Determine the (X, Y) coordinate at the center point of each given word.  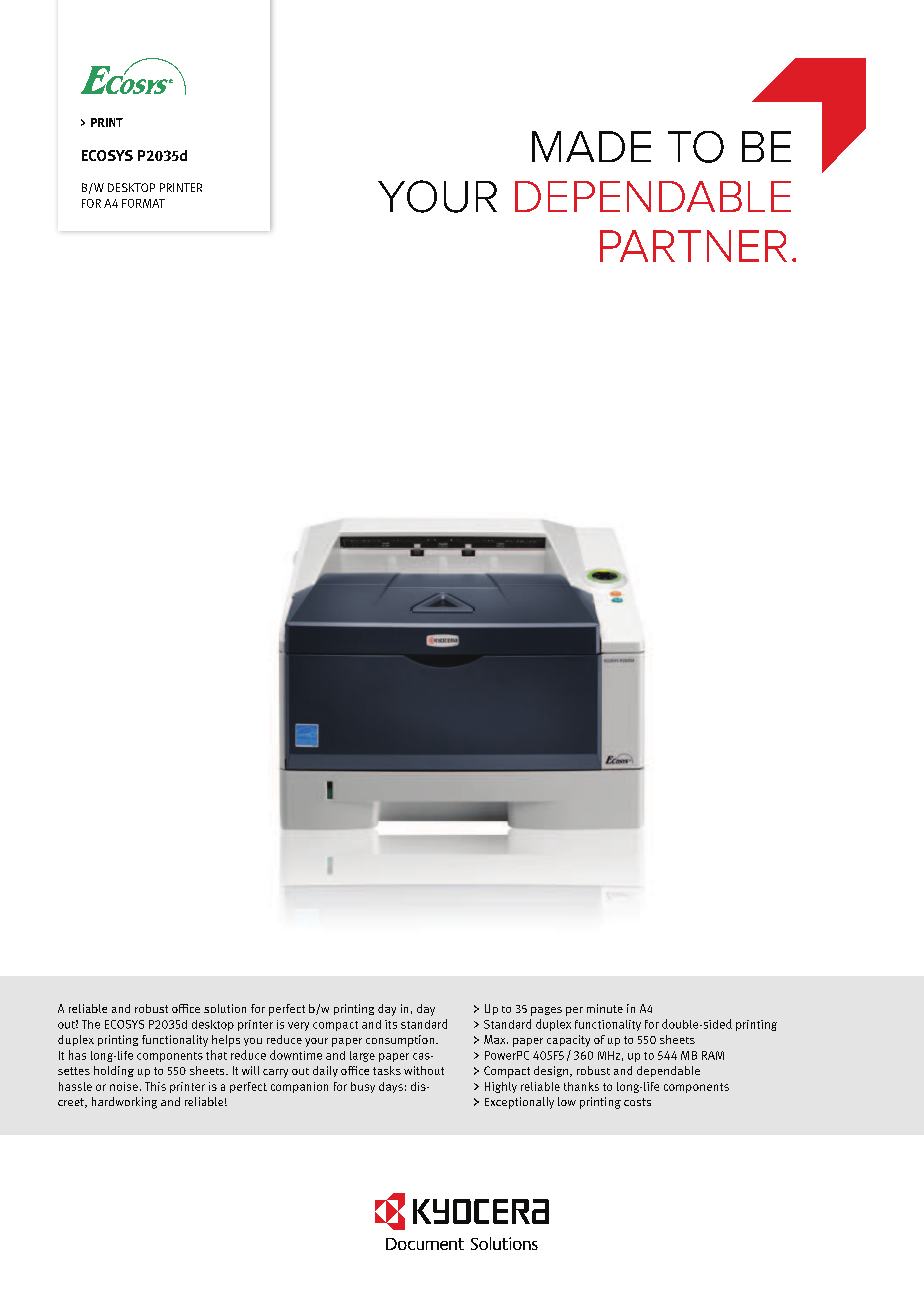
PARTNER (693, 246)
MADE (591, 146)
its (391, 1024)
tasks (387, 1070)
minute (605, 1008)
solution (225, 1008)
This (155, 1086)
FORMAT (143, 203)
